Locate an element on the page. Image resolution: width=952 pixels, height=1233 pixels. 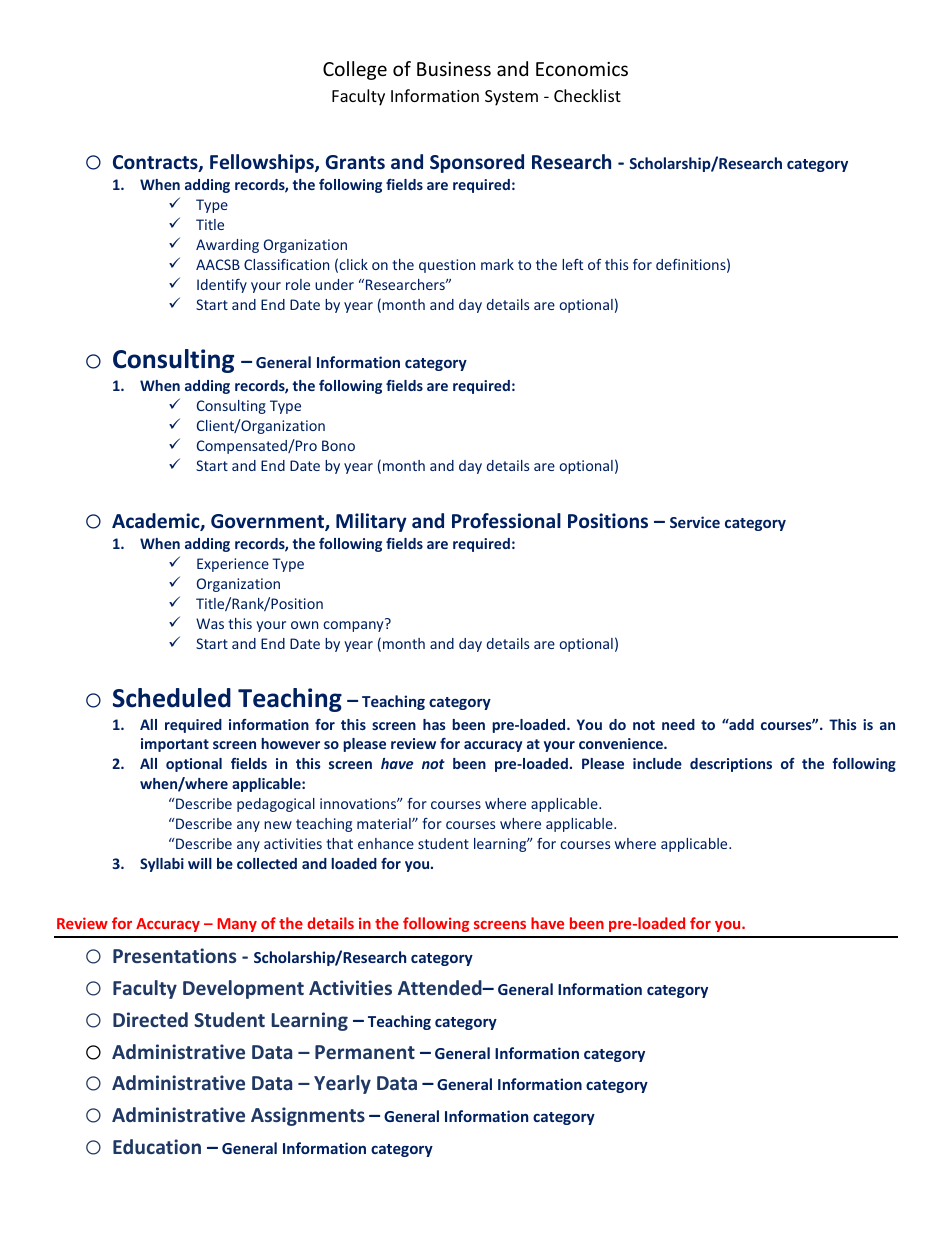
has is located at coordinates (434, 724).
